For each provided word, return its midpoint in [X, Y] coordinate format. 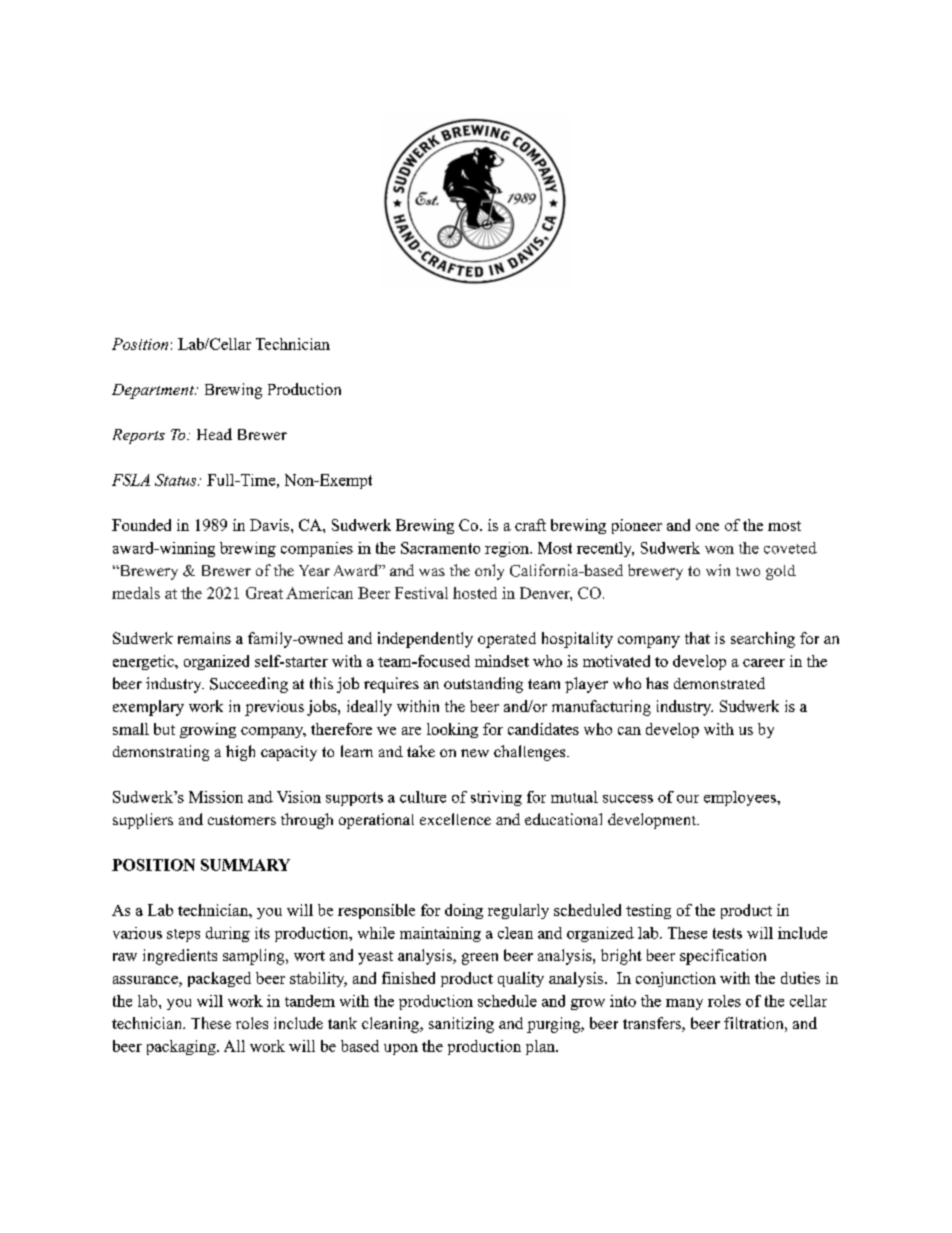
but [164, 729]
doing [464, 911]
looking [452, 730]
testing [648, 911]
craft [530, 525]
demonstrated [719, 683]
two [748, 571]
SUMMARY [245, 865]
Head [214, 434]
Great [264, 593]
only [489, 572]
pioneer [637, 526]
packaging [182, 1047]
